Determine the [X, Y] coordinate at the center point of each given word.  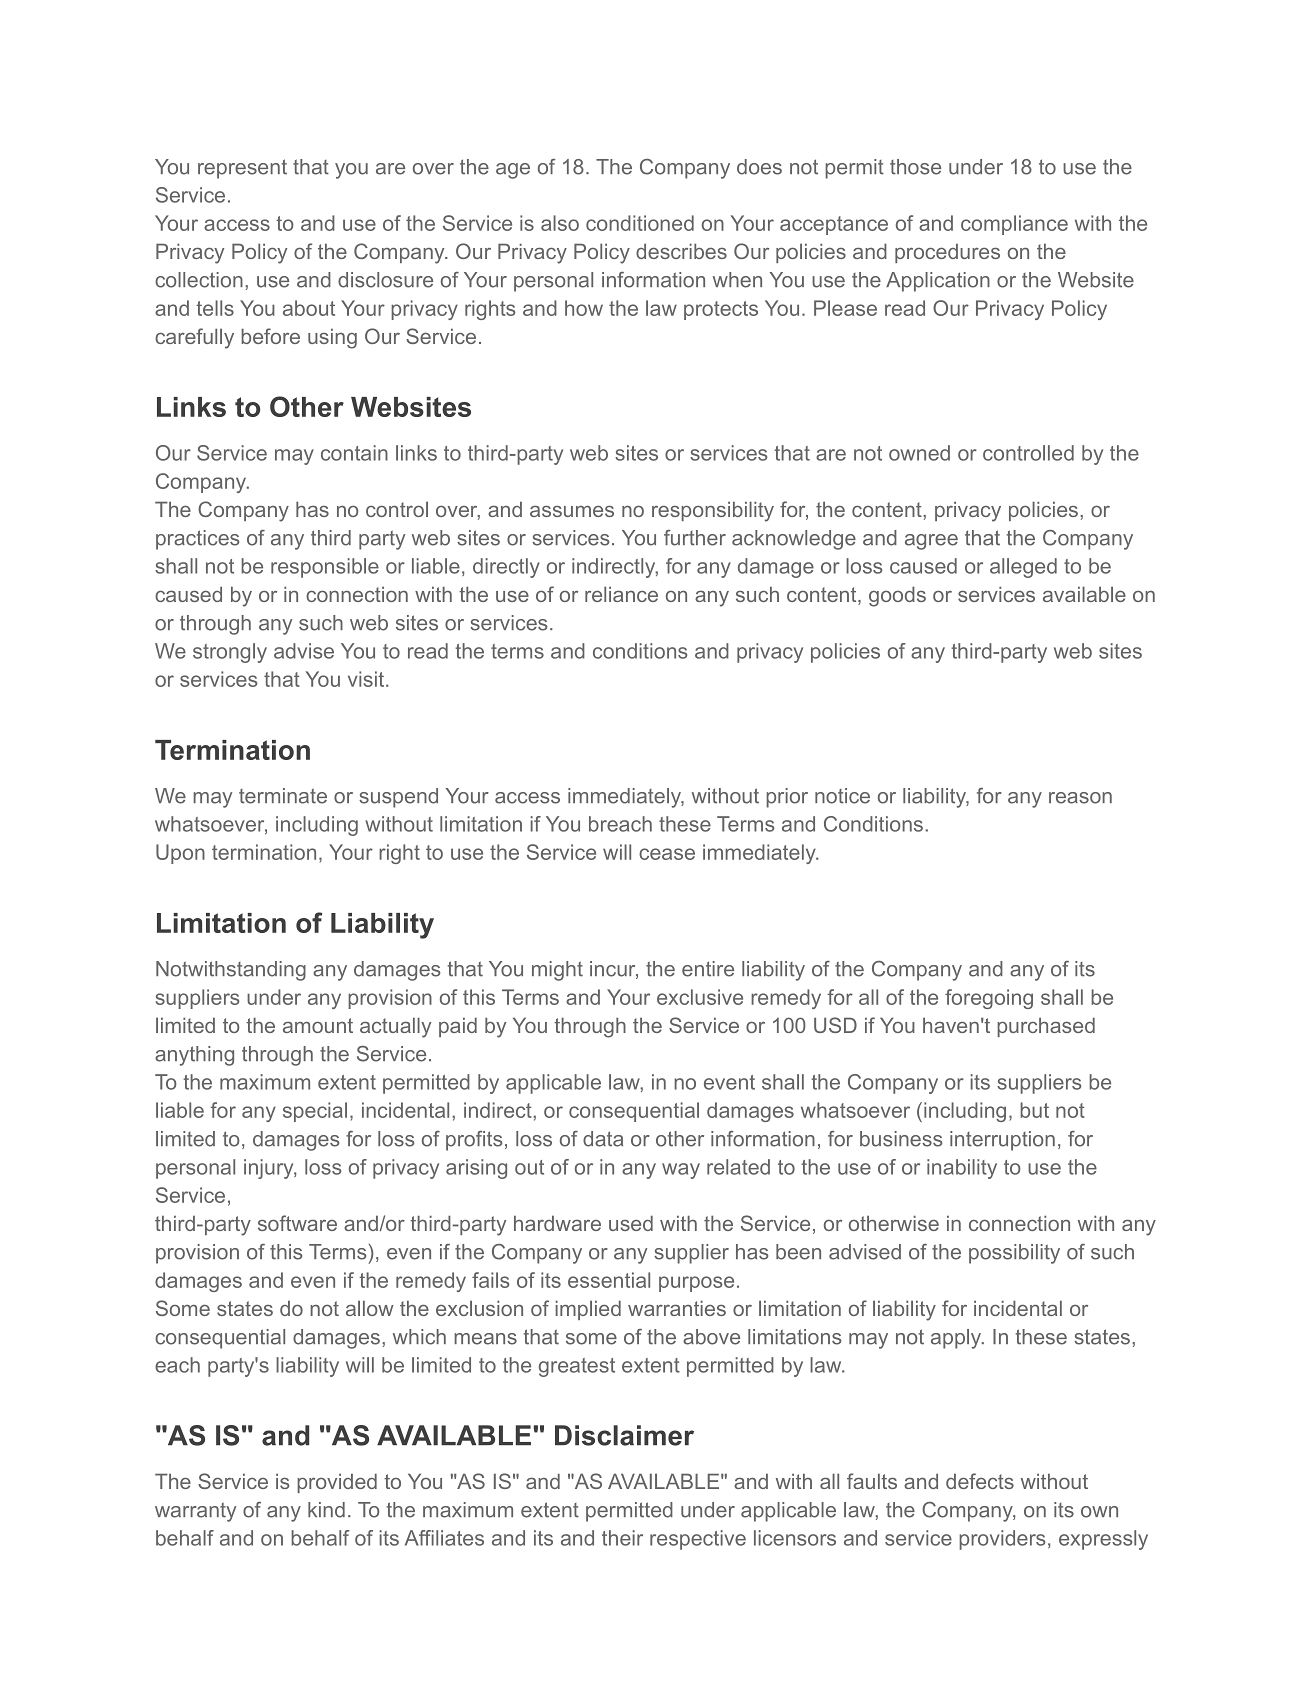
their [622, 1538]
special [315, 1112]
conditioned [640, 223]
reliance [621, 594]
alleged [1023, 568]
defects [980, 1481]
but [1034, 1110]
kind [326, 1510]
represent [242, 169]
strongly [230, 653]
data [603, 1139]
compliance [1014, 225]
